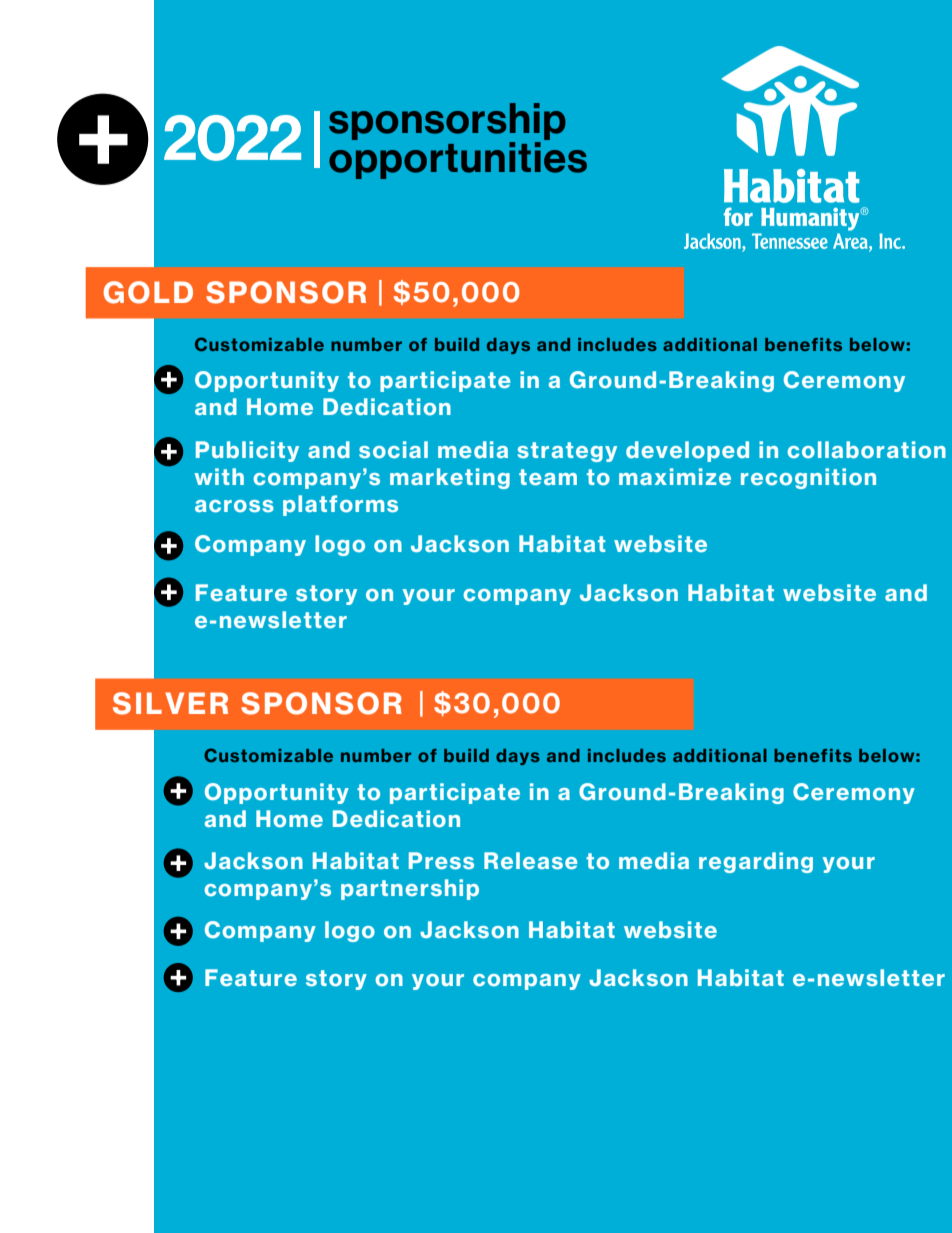 Image resolution: width=952 pixels, height=1233 pixels. I want to click on partnership, so click(410, 889).
